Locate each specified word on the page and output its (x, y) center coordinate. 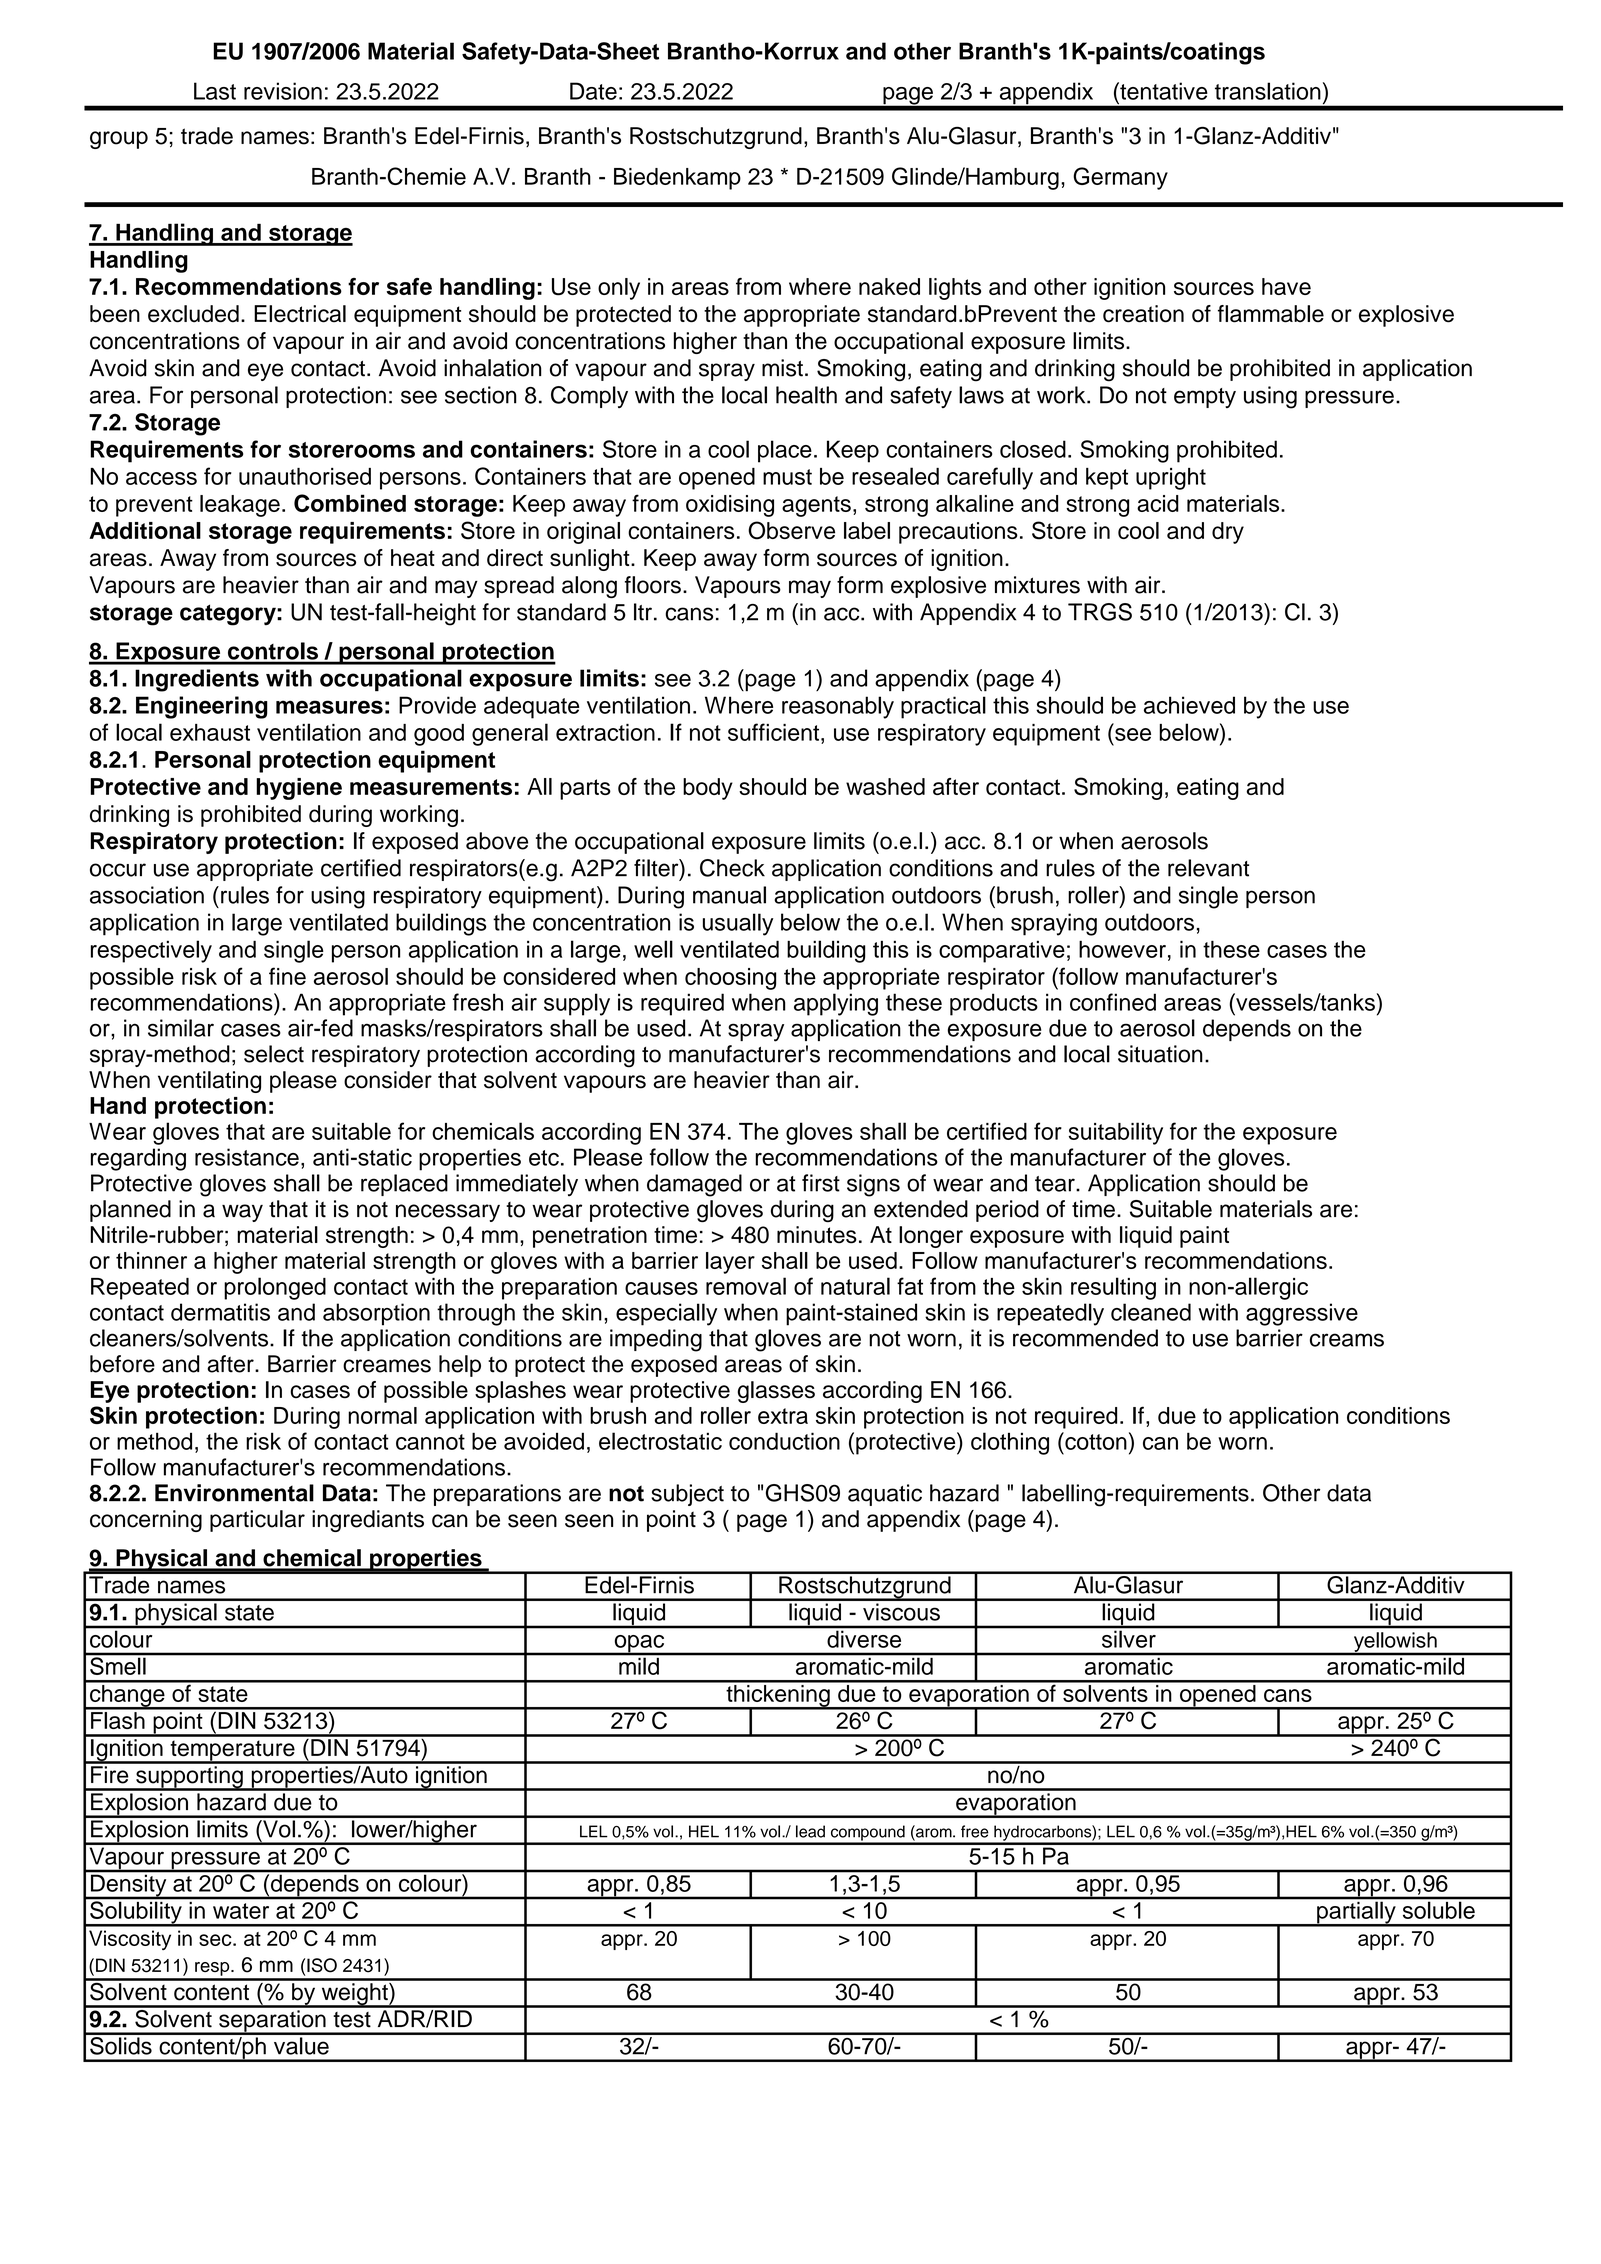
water (241, 1911)
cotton (1095, 1441)
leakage (240, 506)
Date (593, 91)
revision (283, 91)
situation (1160, 1054)
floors (653, 585)
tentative (1163, 91)
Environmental (234, 1493)
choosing (730, 979)
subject (687, 1495)
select (274, 1054)
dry (1228, 533)
